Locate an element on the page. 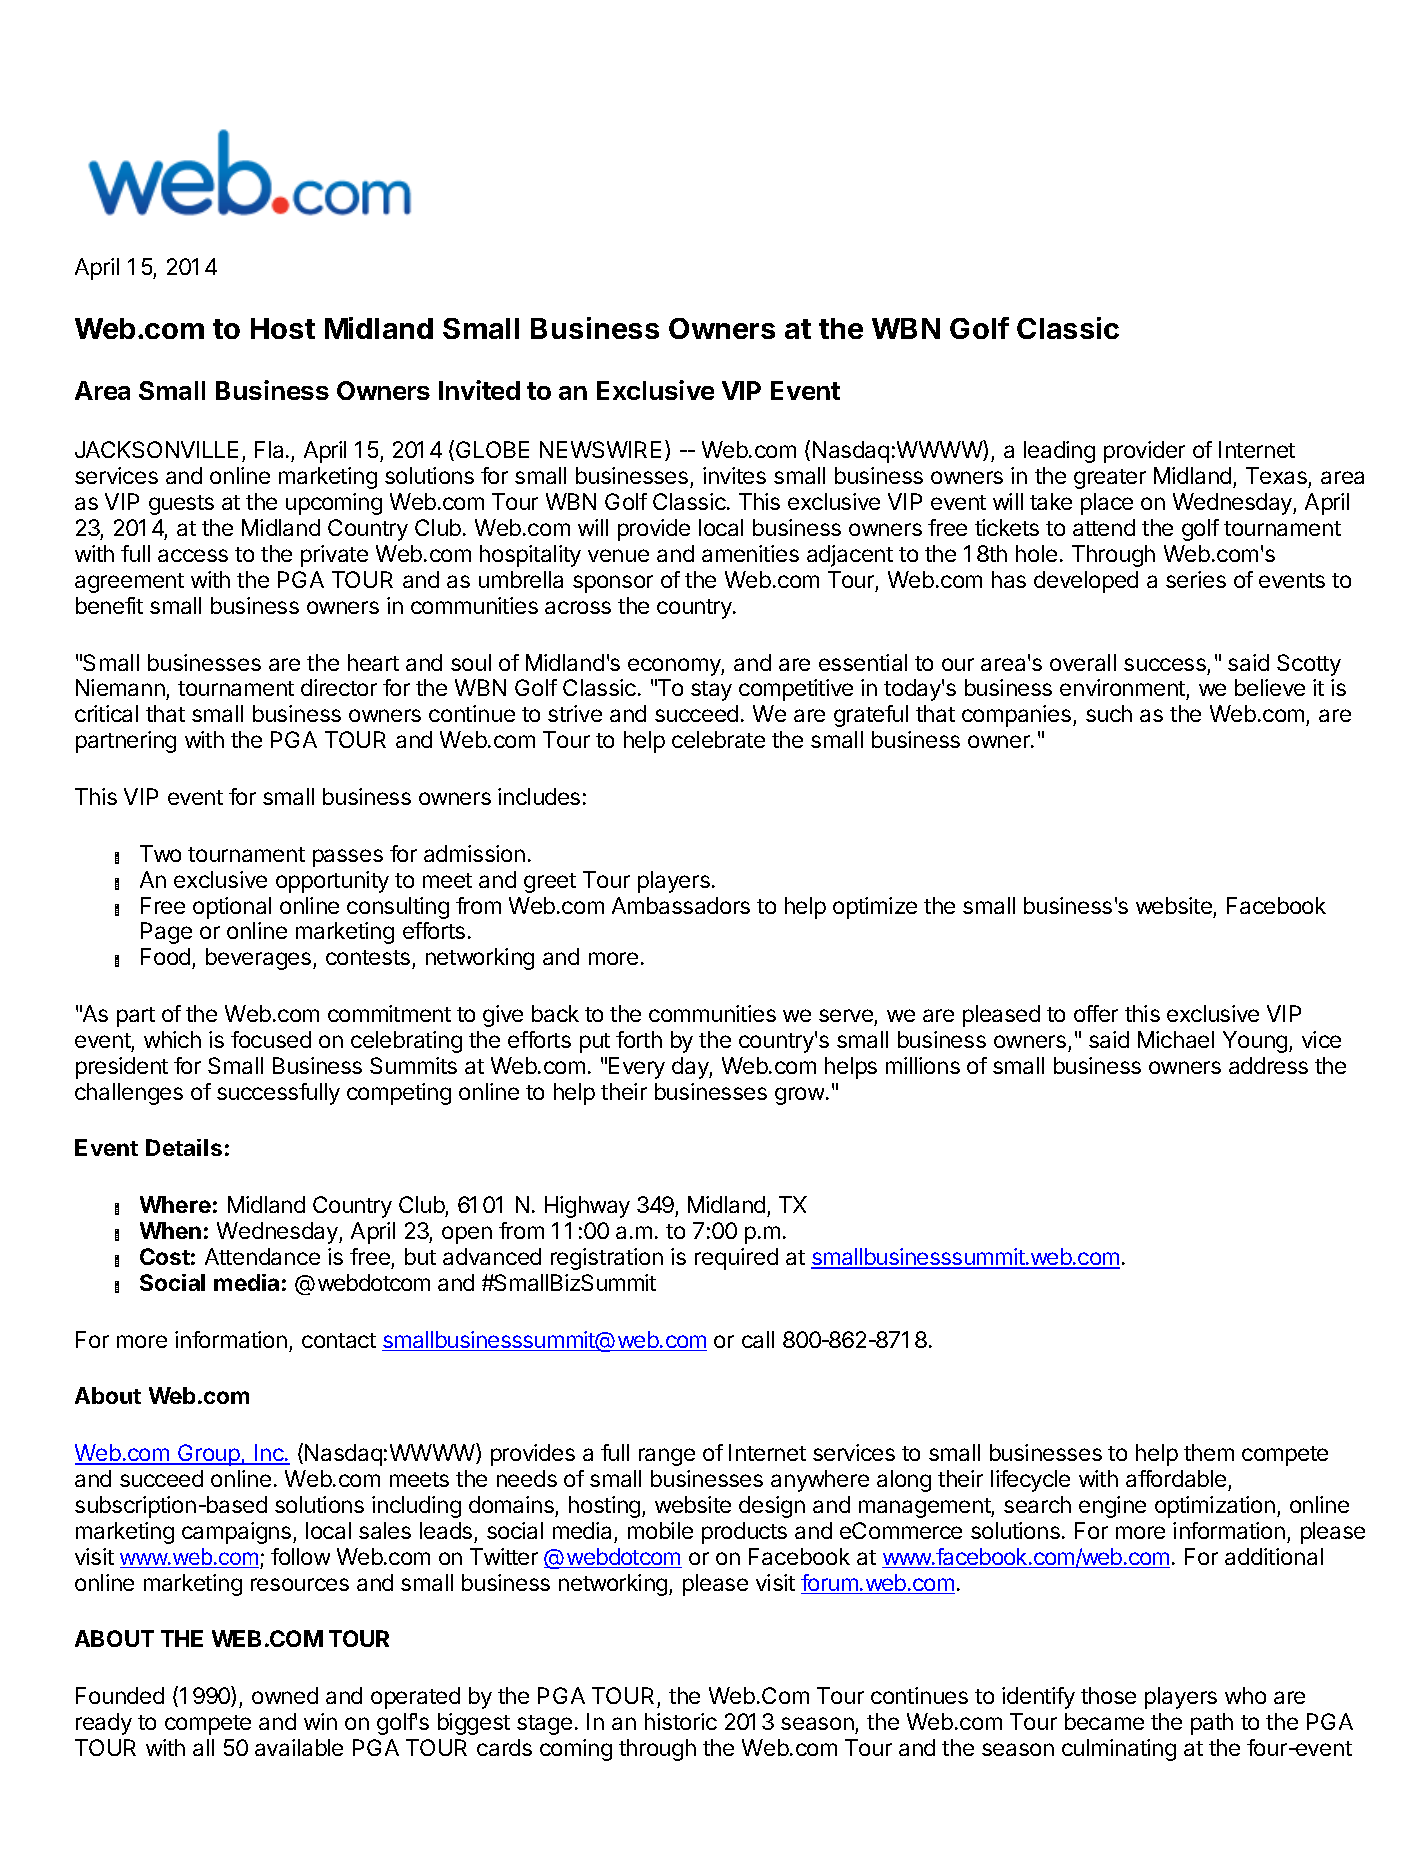 This page has height=1849, width=1428. Fla is located at coordinates (271, 449).
